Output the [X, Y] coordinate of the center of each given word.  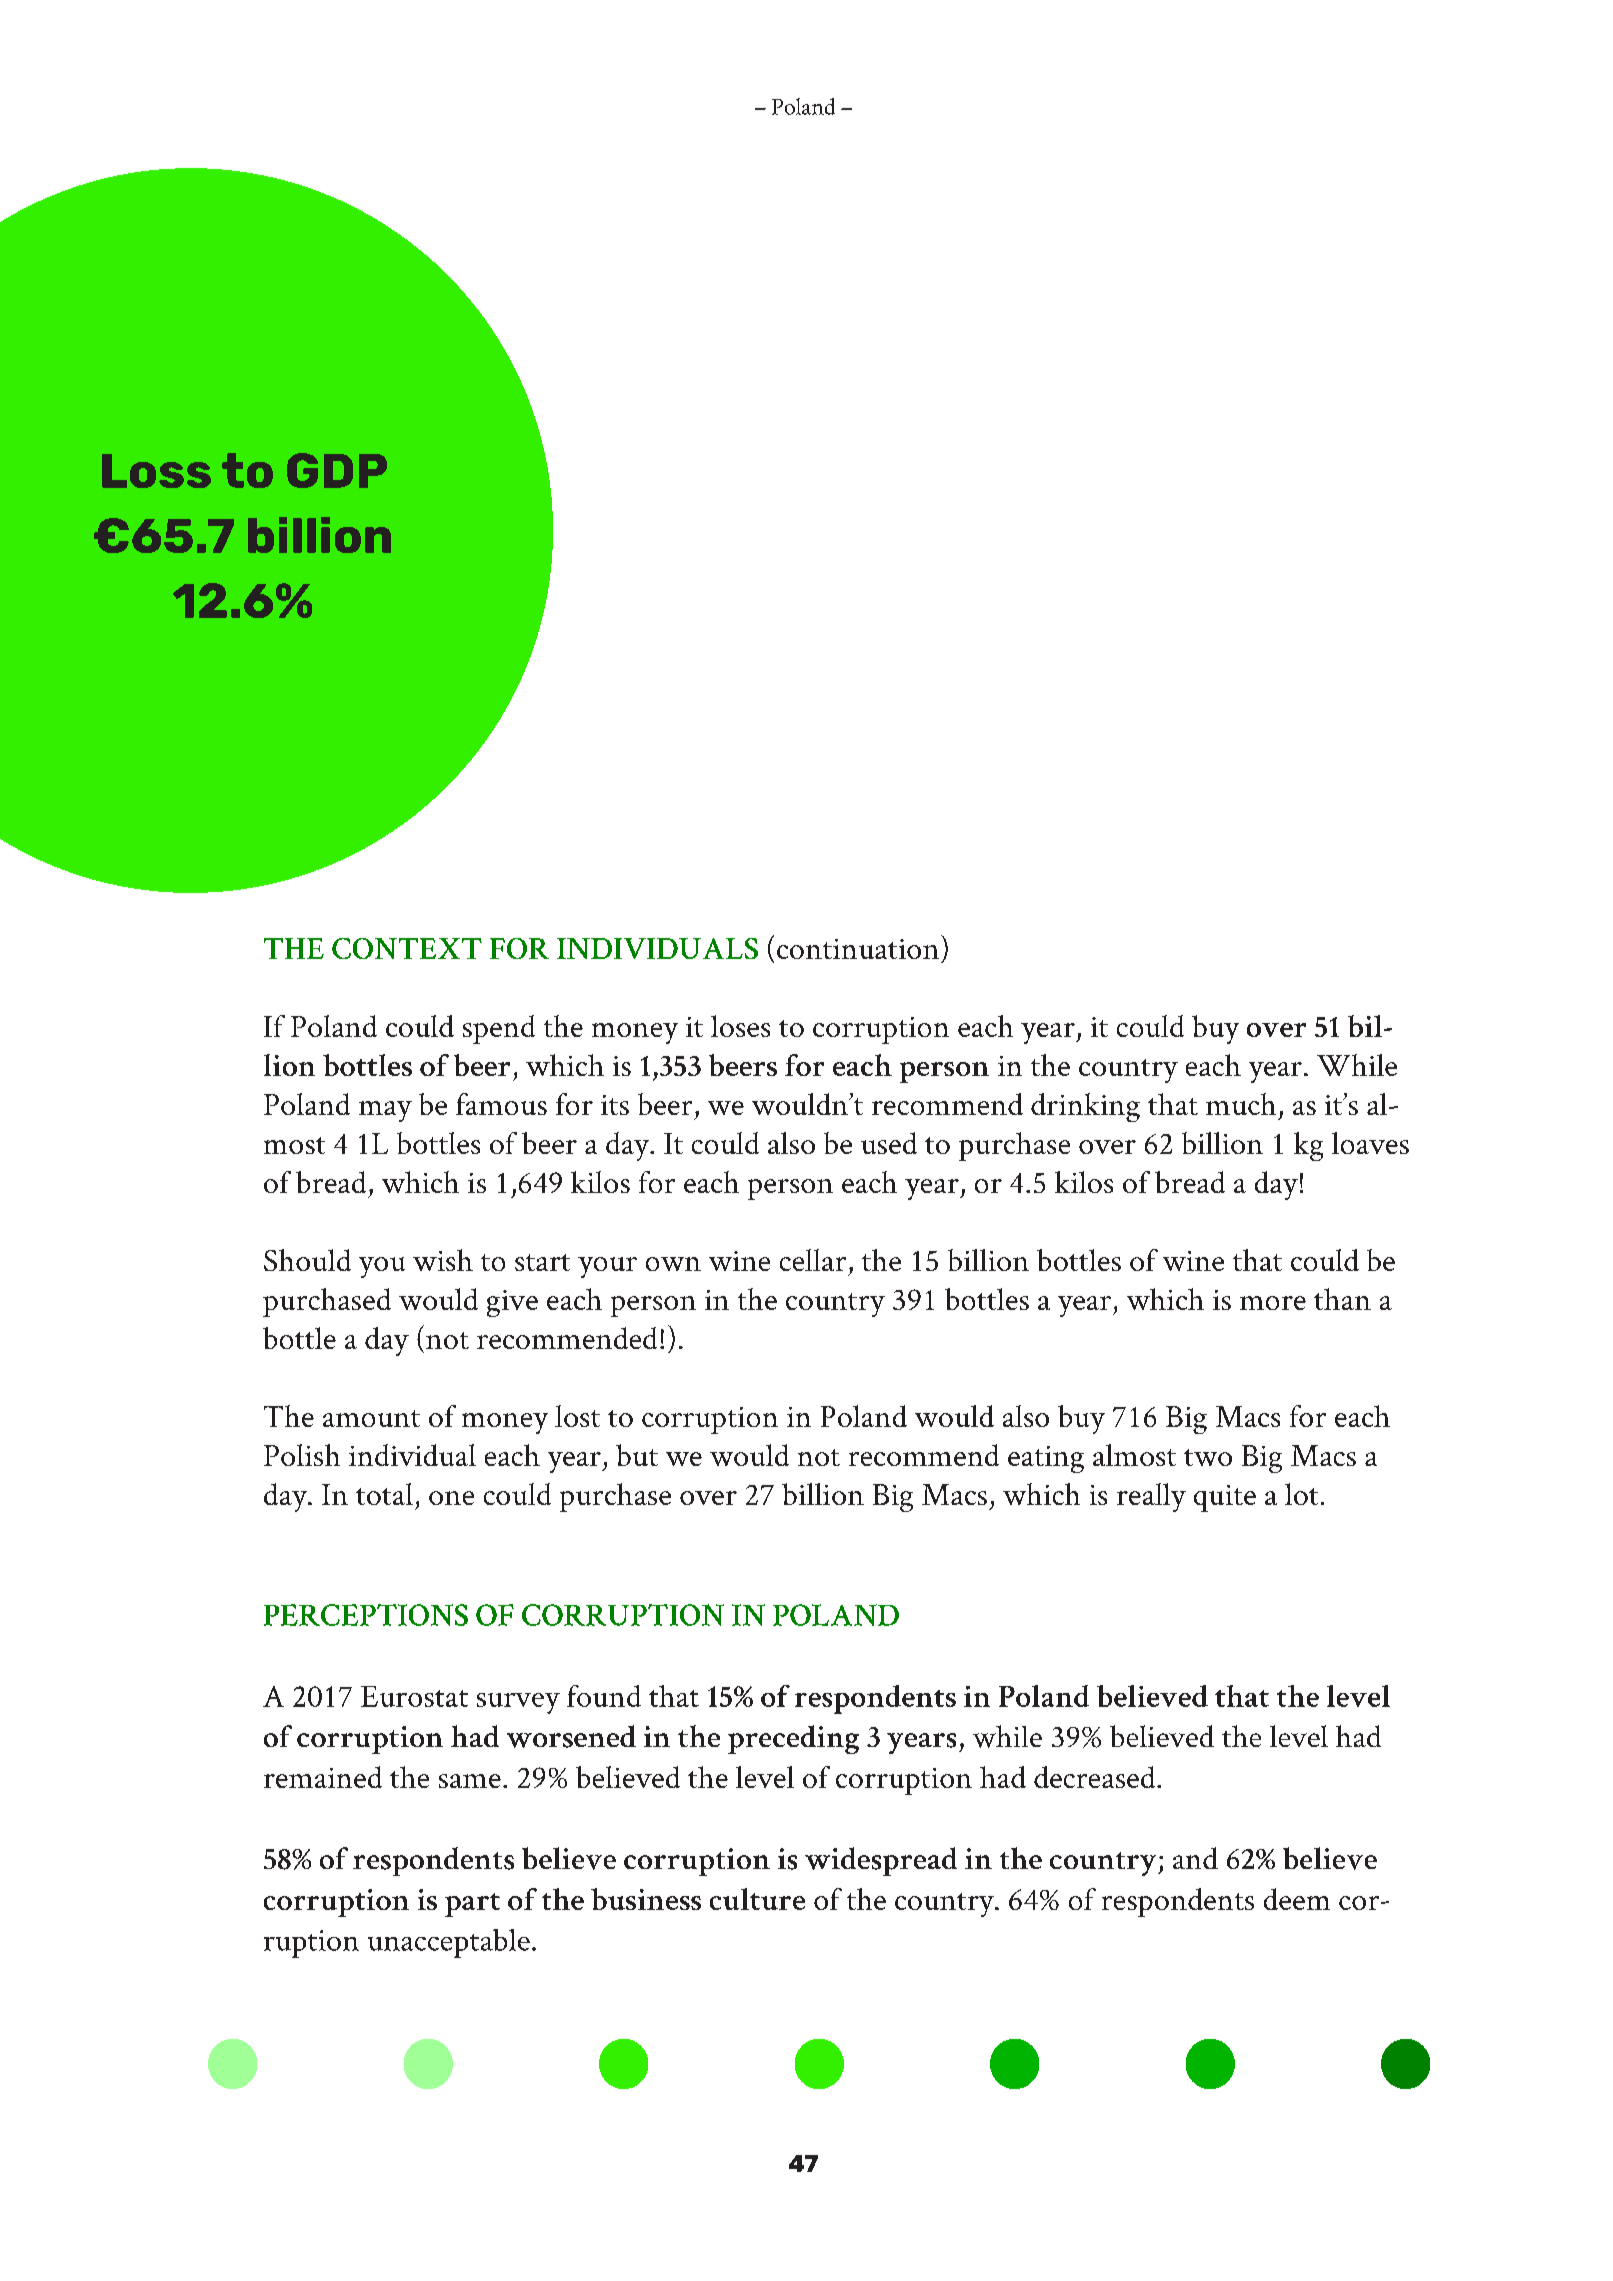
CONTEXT [407, 948]
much [1241, 1104]
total [384, 1494]
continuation [858, 949]
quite [1225, 1498]
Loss [156, 471]
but [637, 1455]
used [889, 1143]
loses [740, 1026]
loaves [1370, 1143]
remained [323, 1777]
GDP [337, 470]
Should [307, 1260]
